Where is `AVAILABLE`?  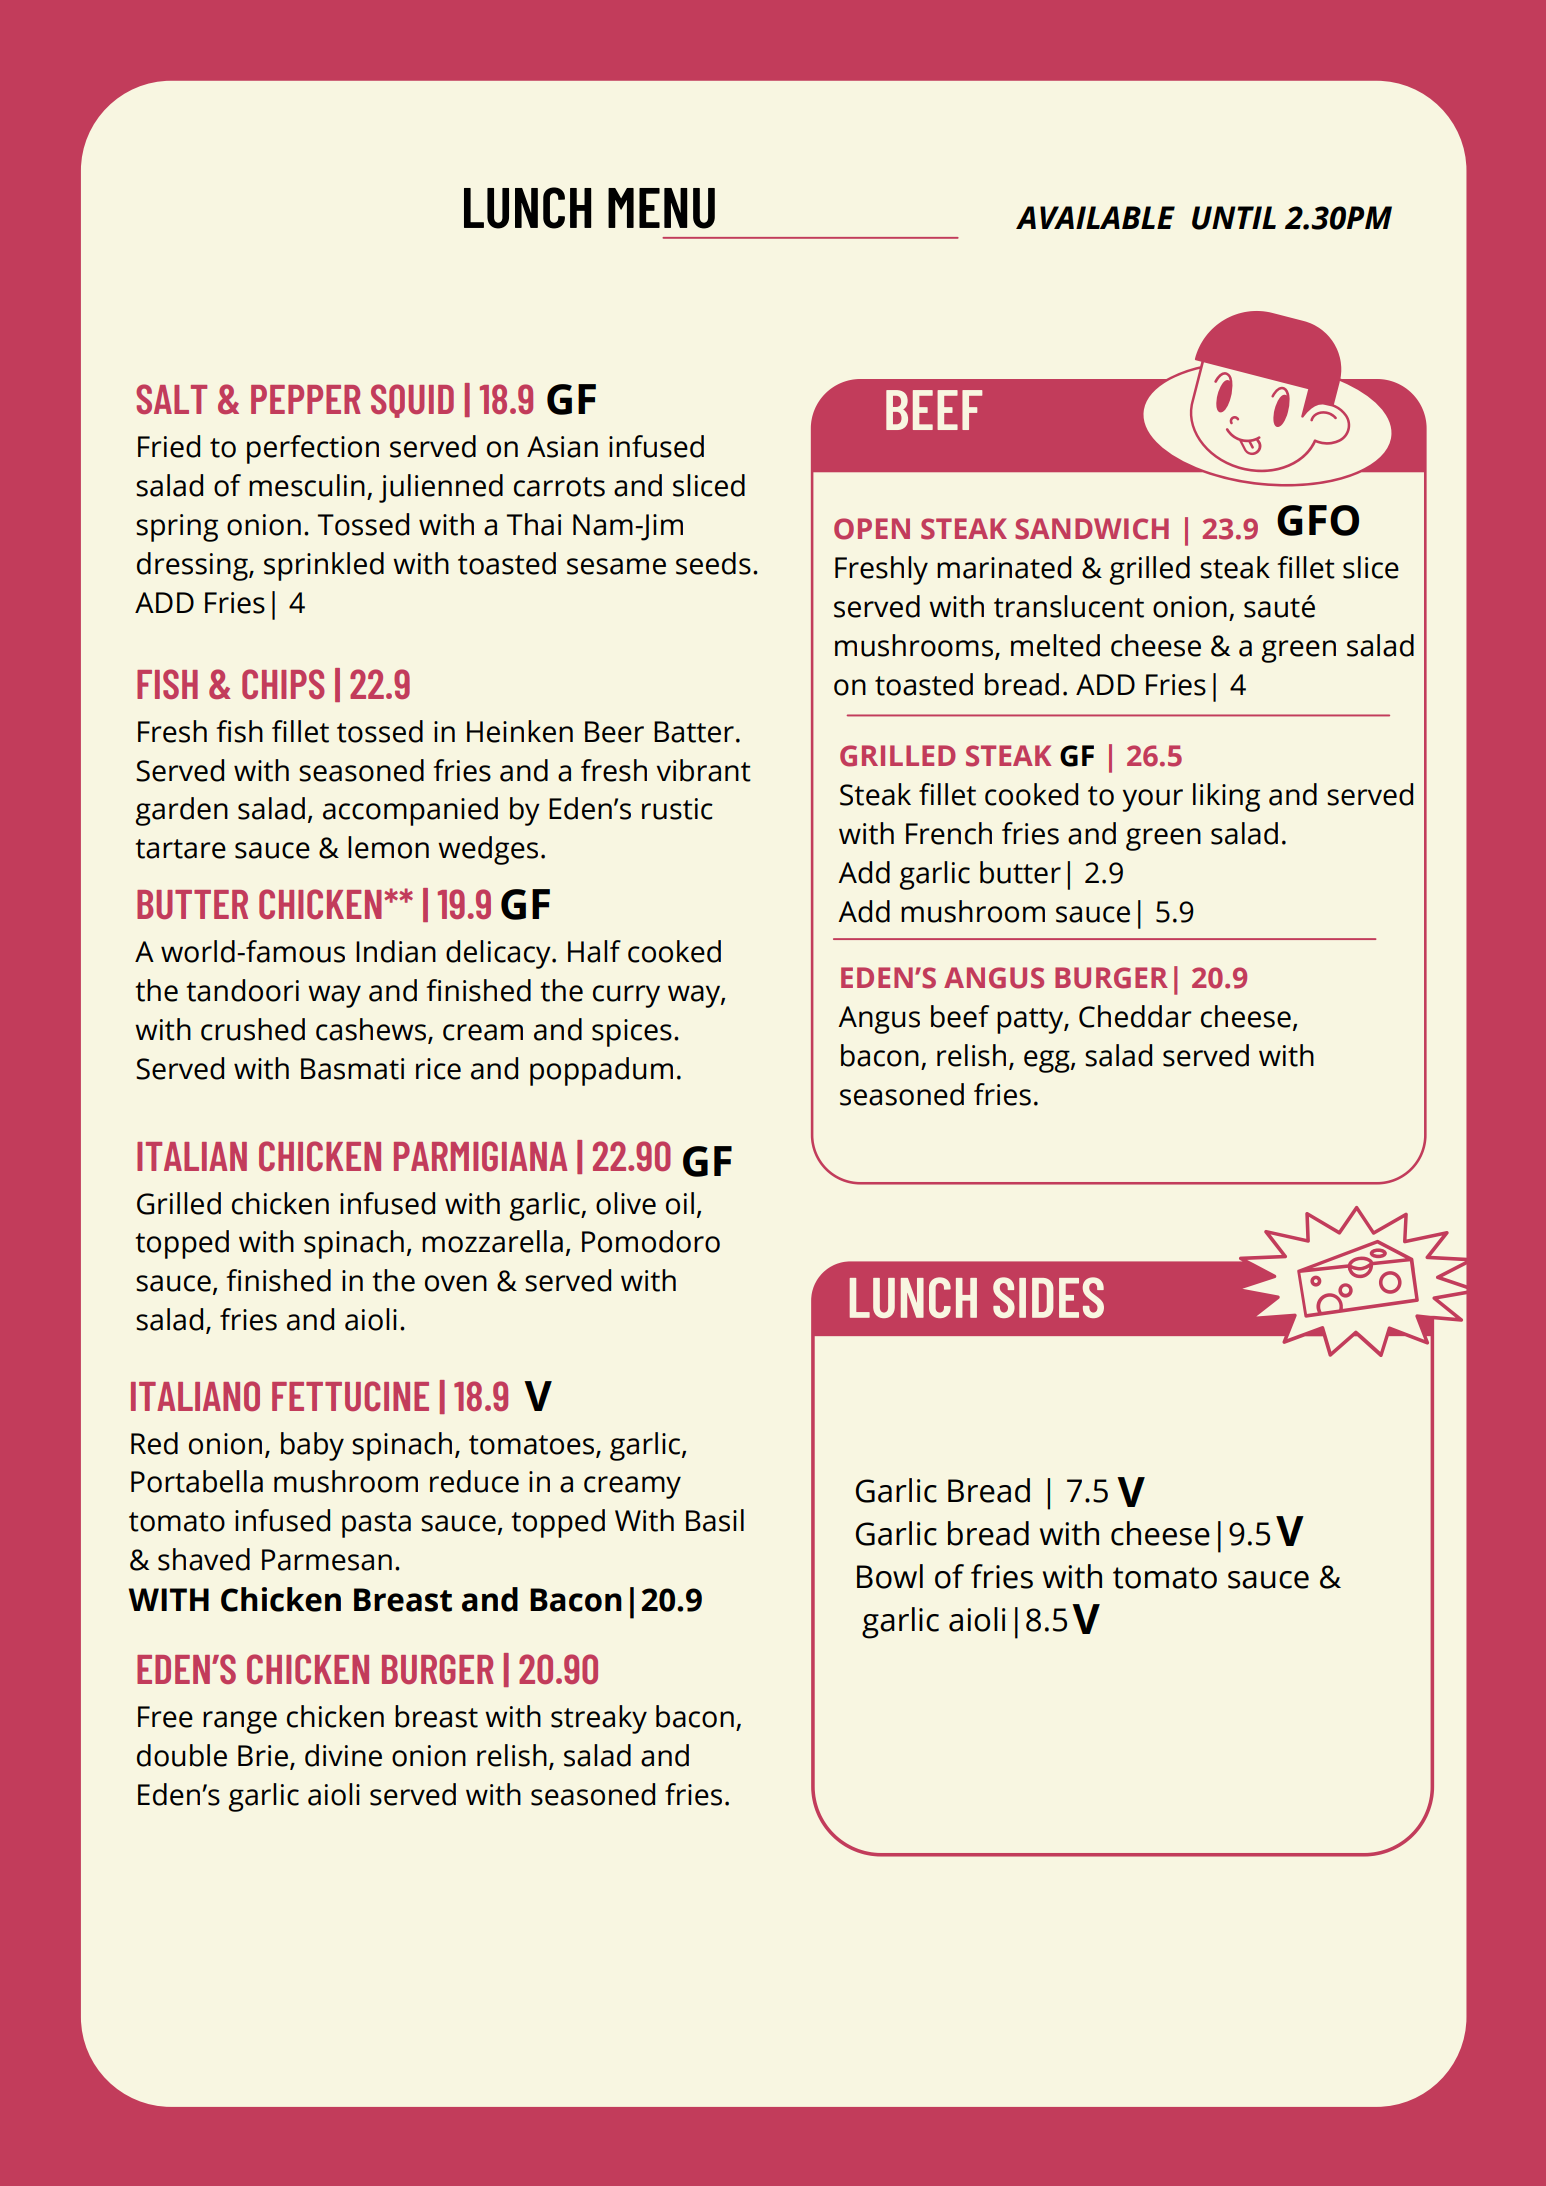 AVAILABLE is located at coordinates (1095, 217).
